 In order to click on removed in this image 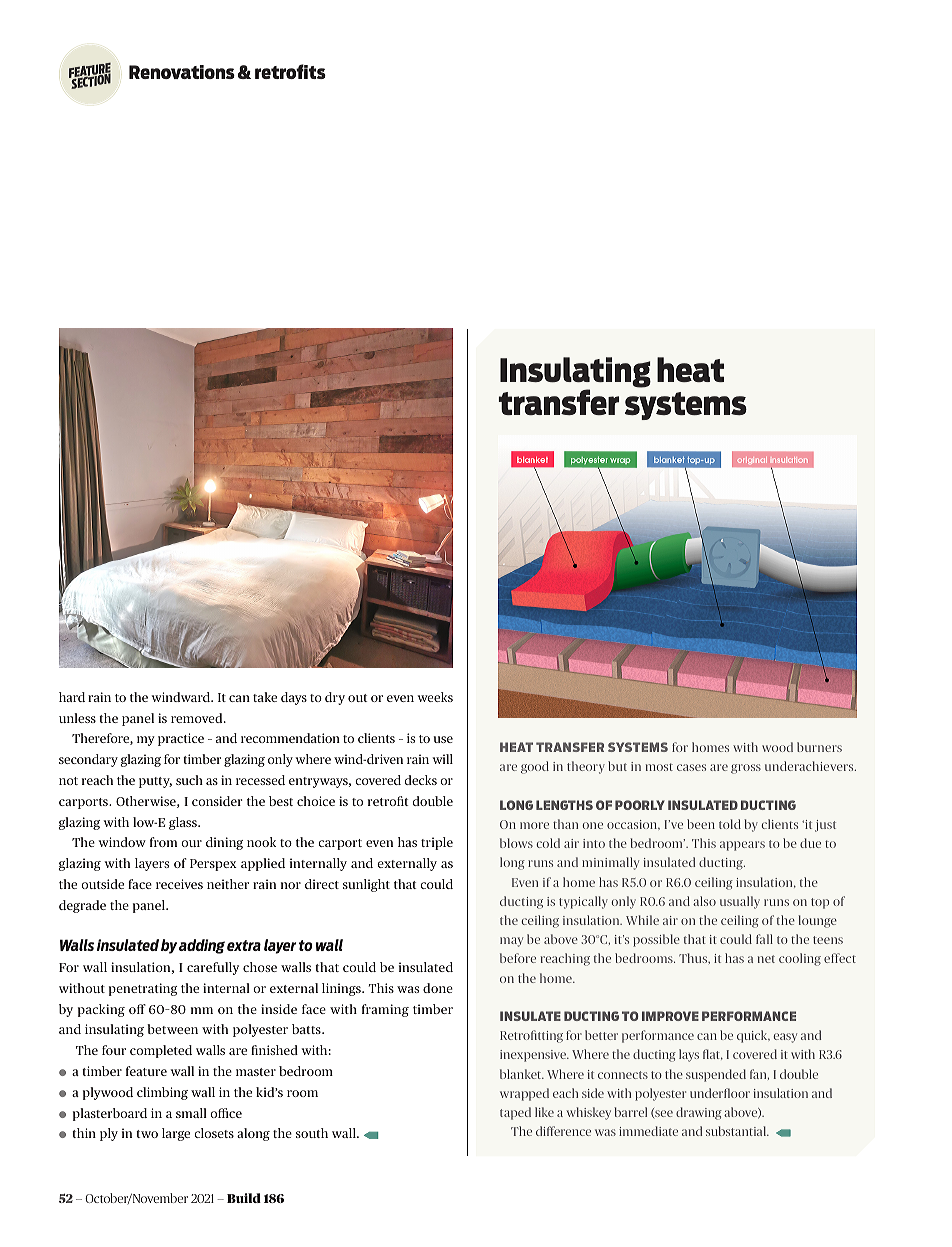, I will do `click(198, 718)`.
